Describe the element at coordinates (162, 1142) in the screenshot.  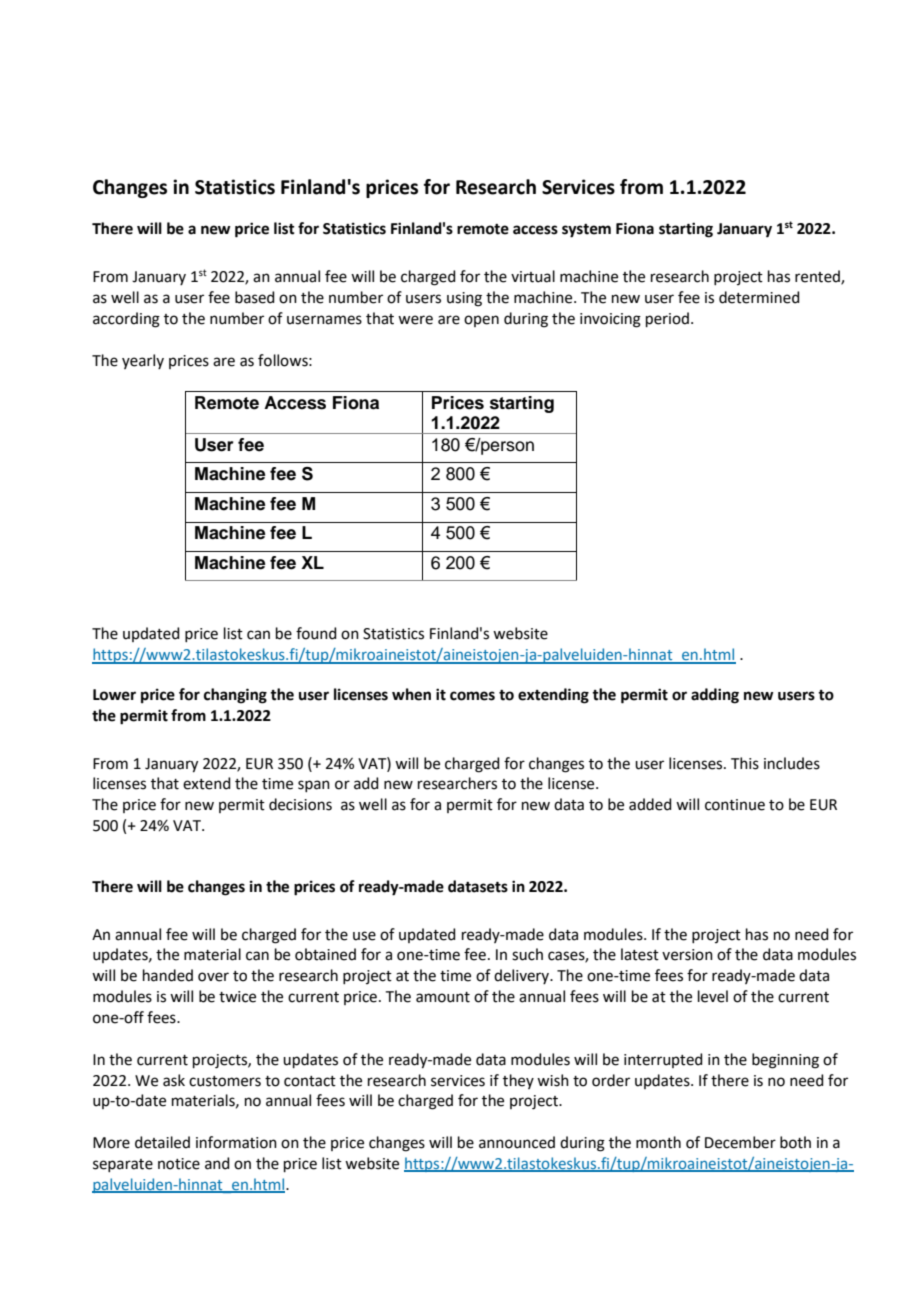
I see `detailed` at that location.
